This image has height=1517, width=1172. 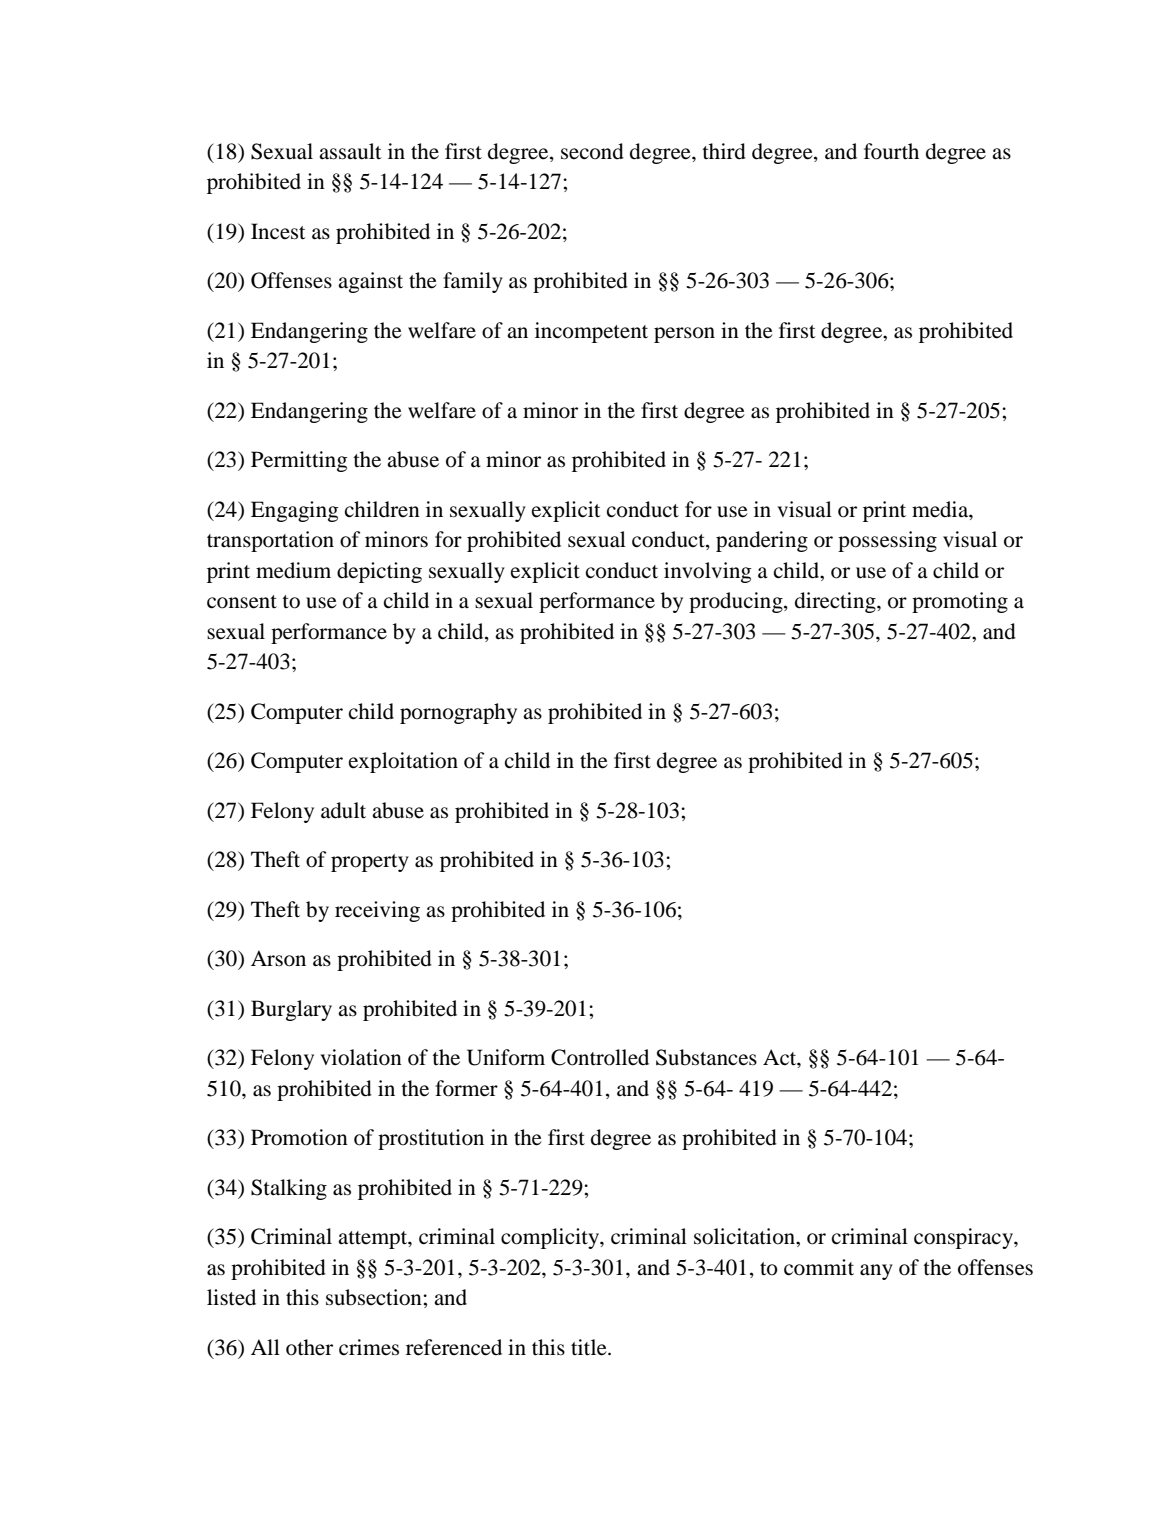 I want to click on pornography, so click(x=458, y=713).
